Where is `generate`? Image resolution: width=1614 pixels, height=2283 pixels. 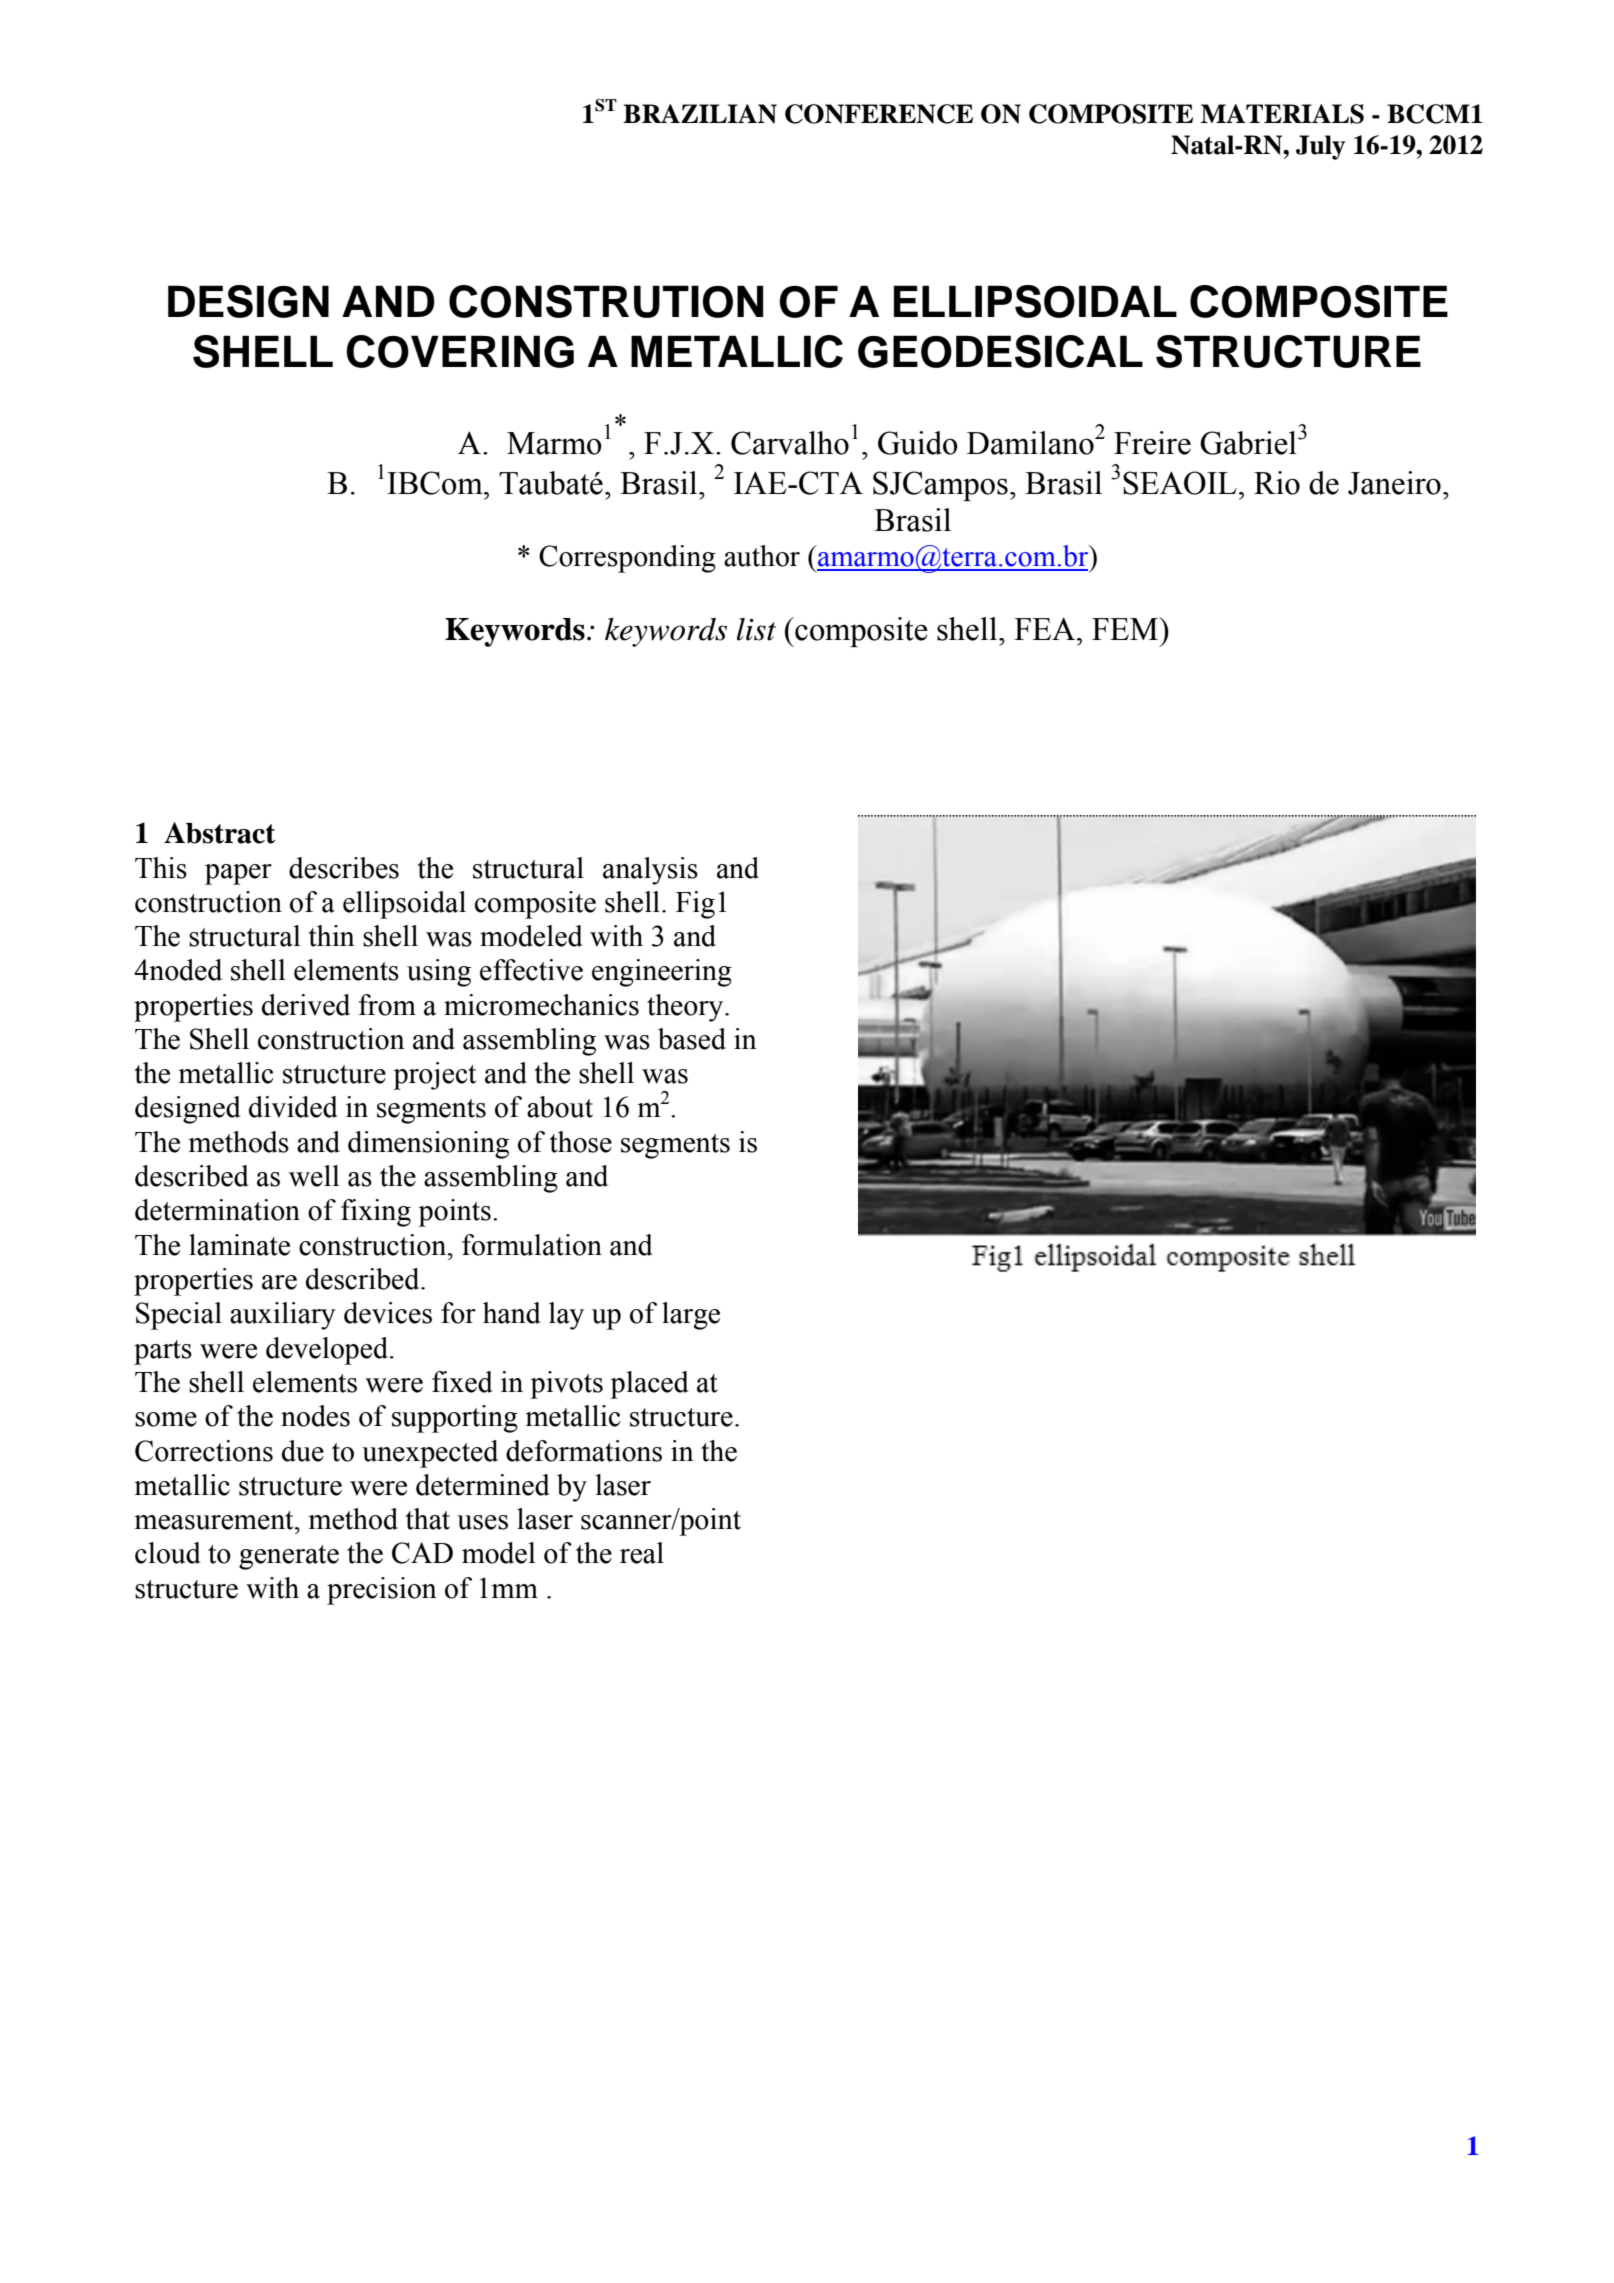
generate is located at coordinates (289, 1557).
